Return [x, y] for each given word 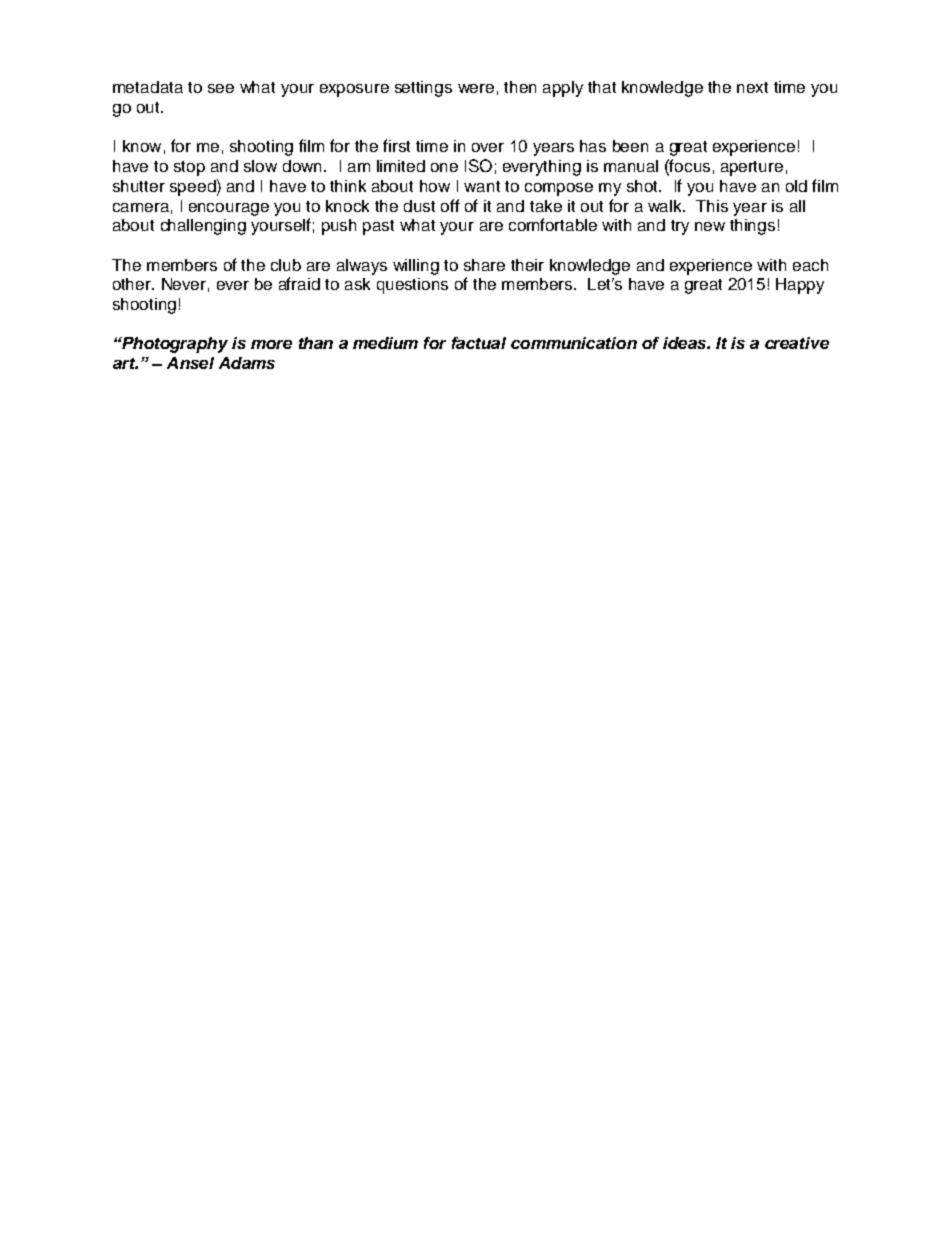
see [221, 88]
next [752, 87]
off [450, 205]
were [476, 88]
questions [412, 286]
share [484, 265]
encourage [229, 209]
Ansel [190, 363]
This [712, 206]
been [630, 146]
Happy [800, 286]
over [488, 147]
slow [260, 166]
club [286, 265]
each [810, 265]
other [133, 284]
